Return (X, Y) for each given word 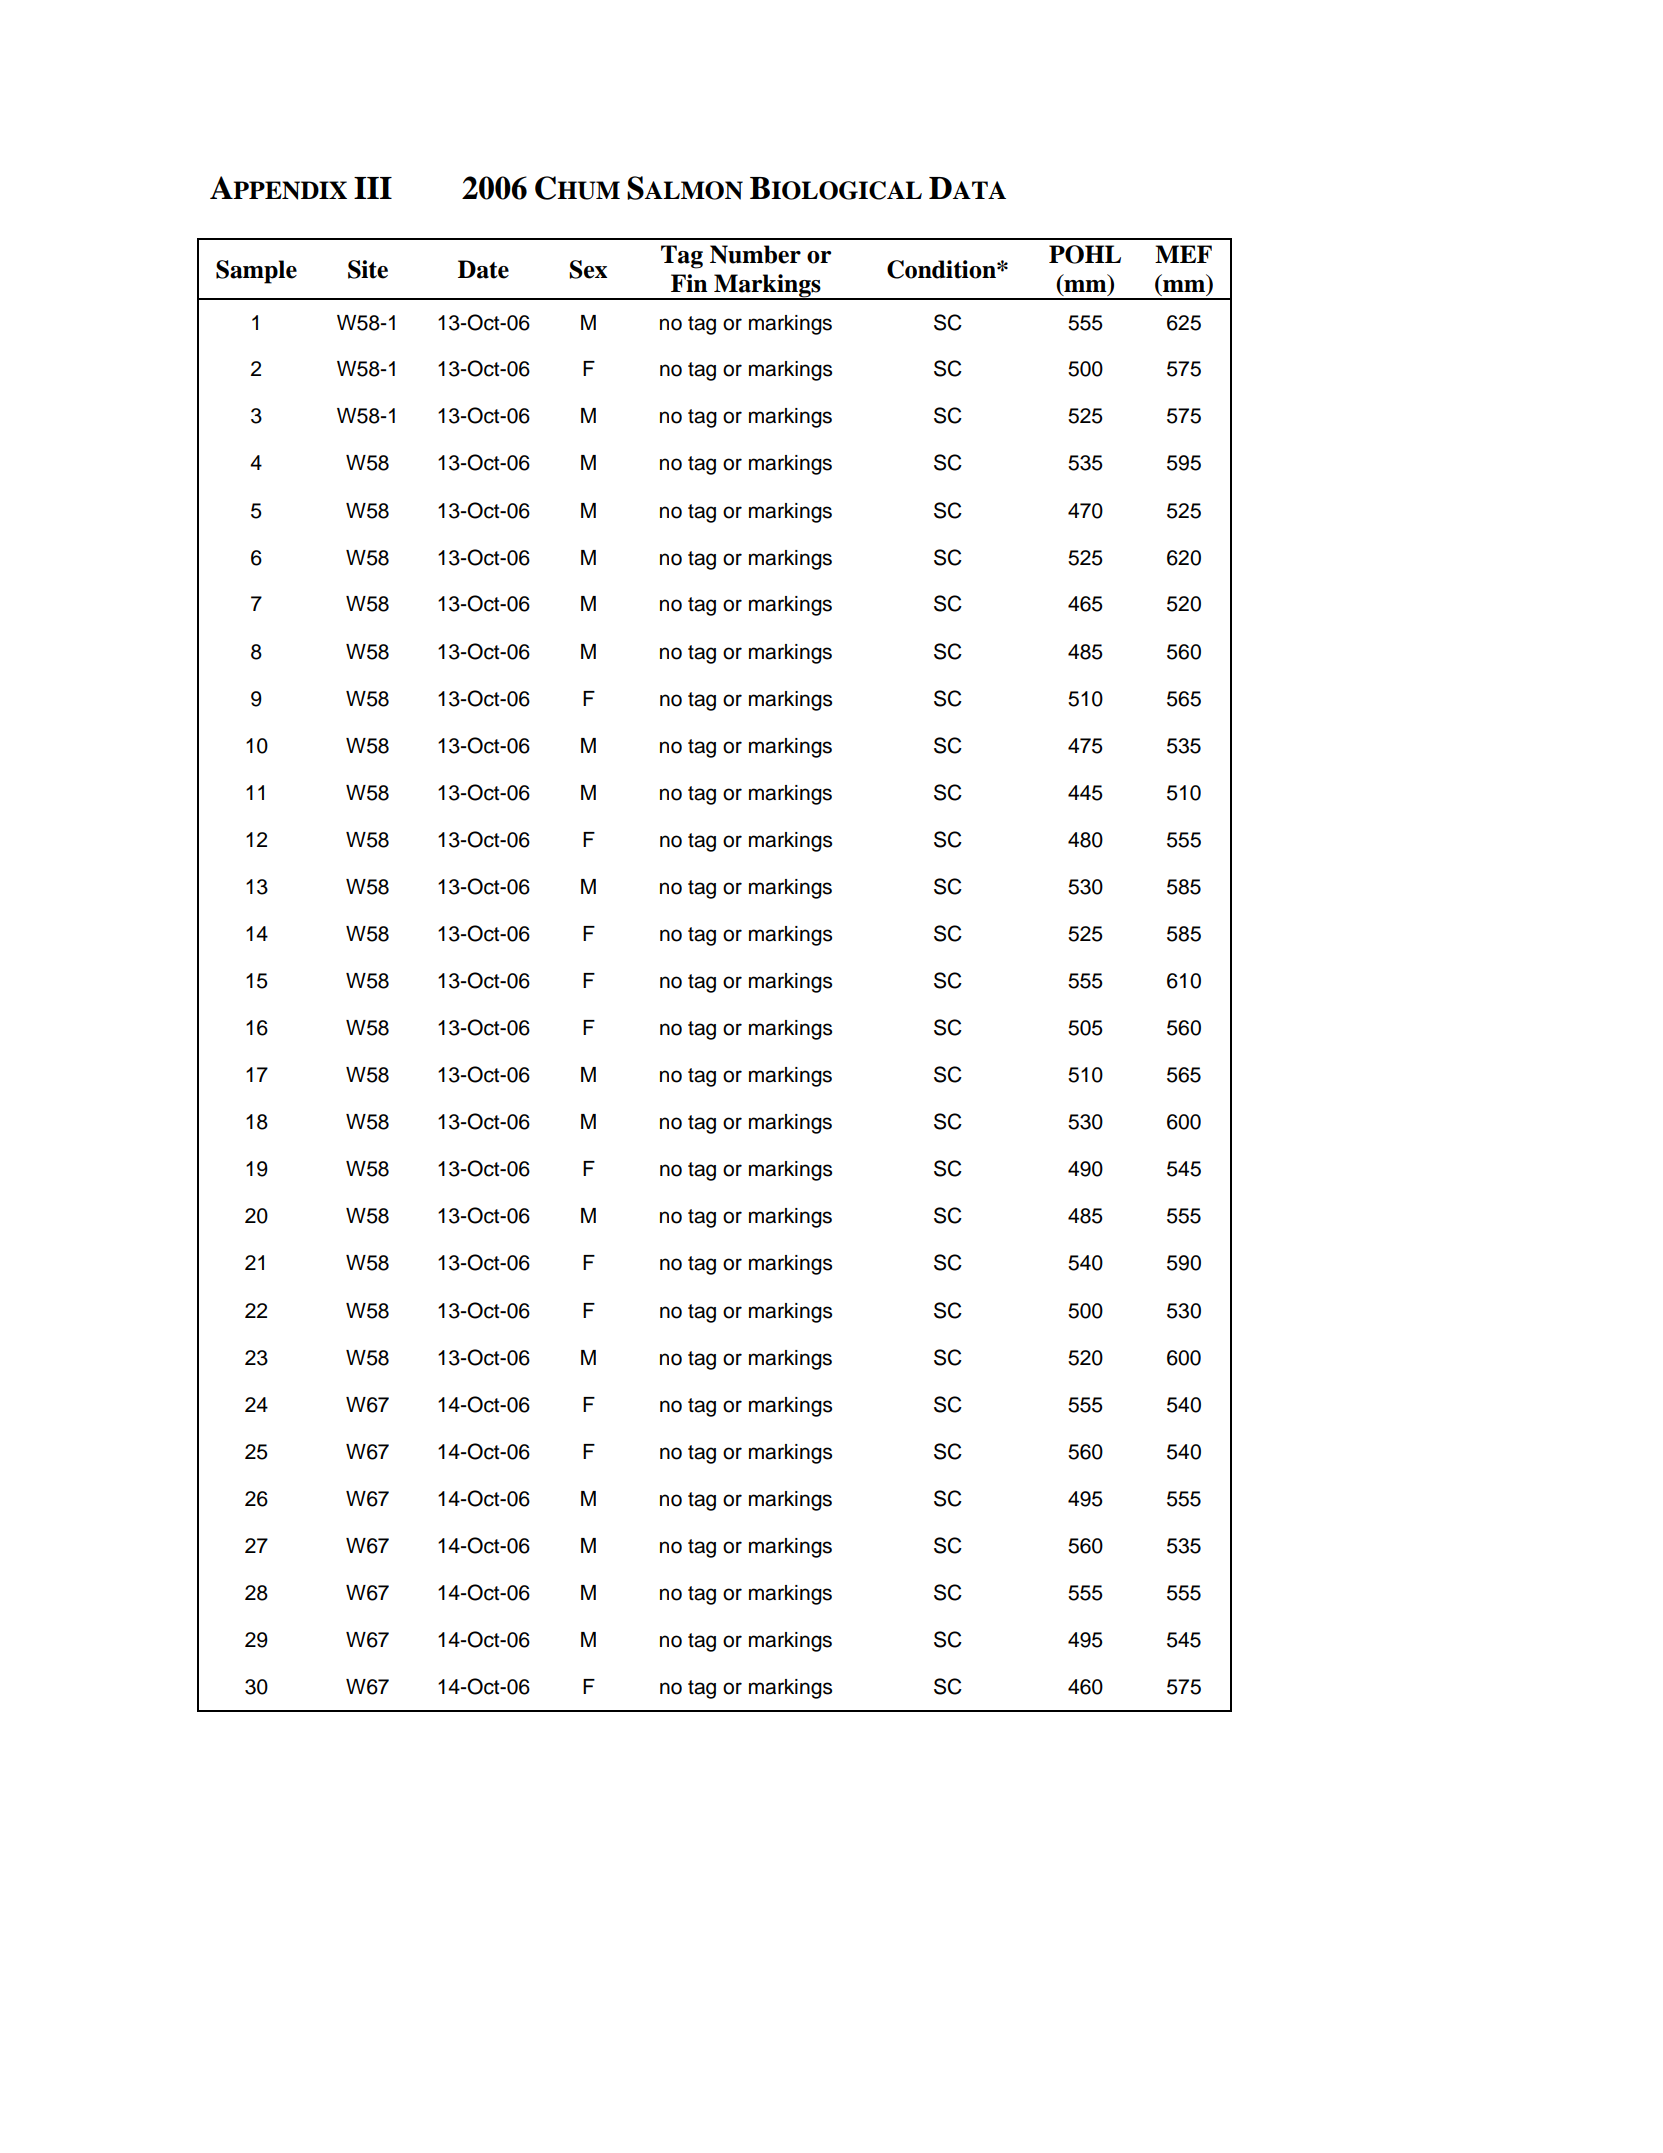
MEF (1183, 254)
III (373, 188)
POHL (1085, 254)
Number (755, 254)
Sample (256, 272)
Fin (689, 283)
